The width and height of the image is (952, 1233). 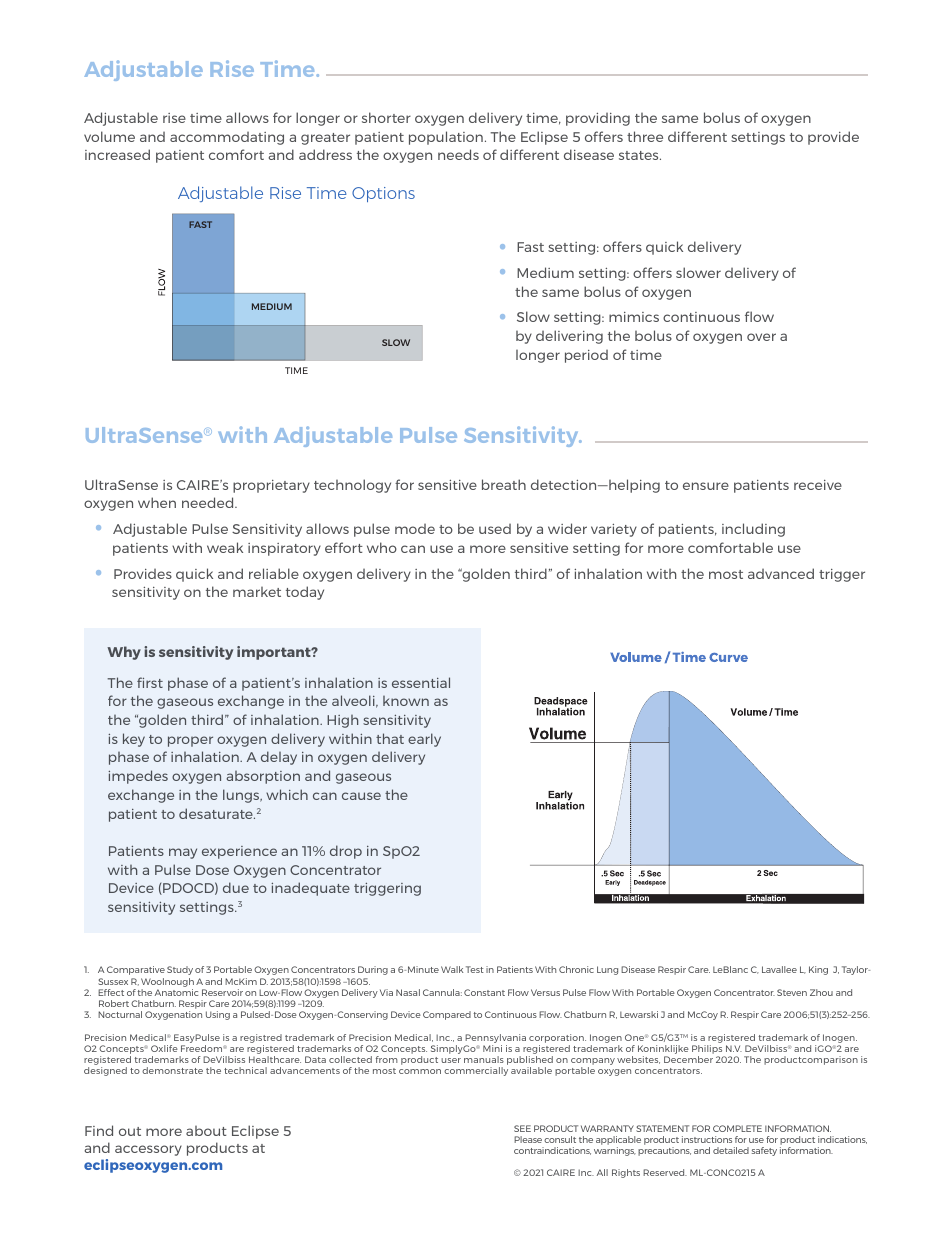 I want to click on due, so click(x=236, y=887).
